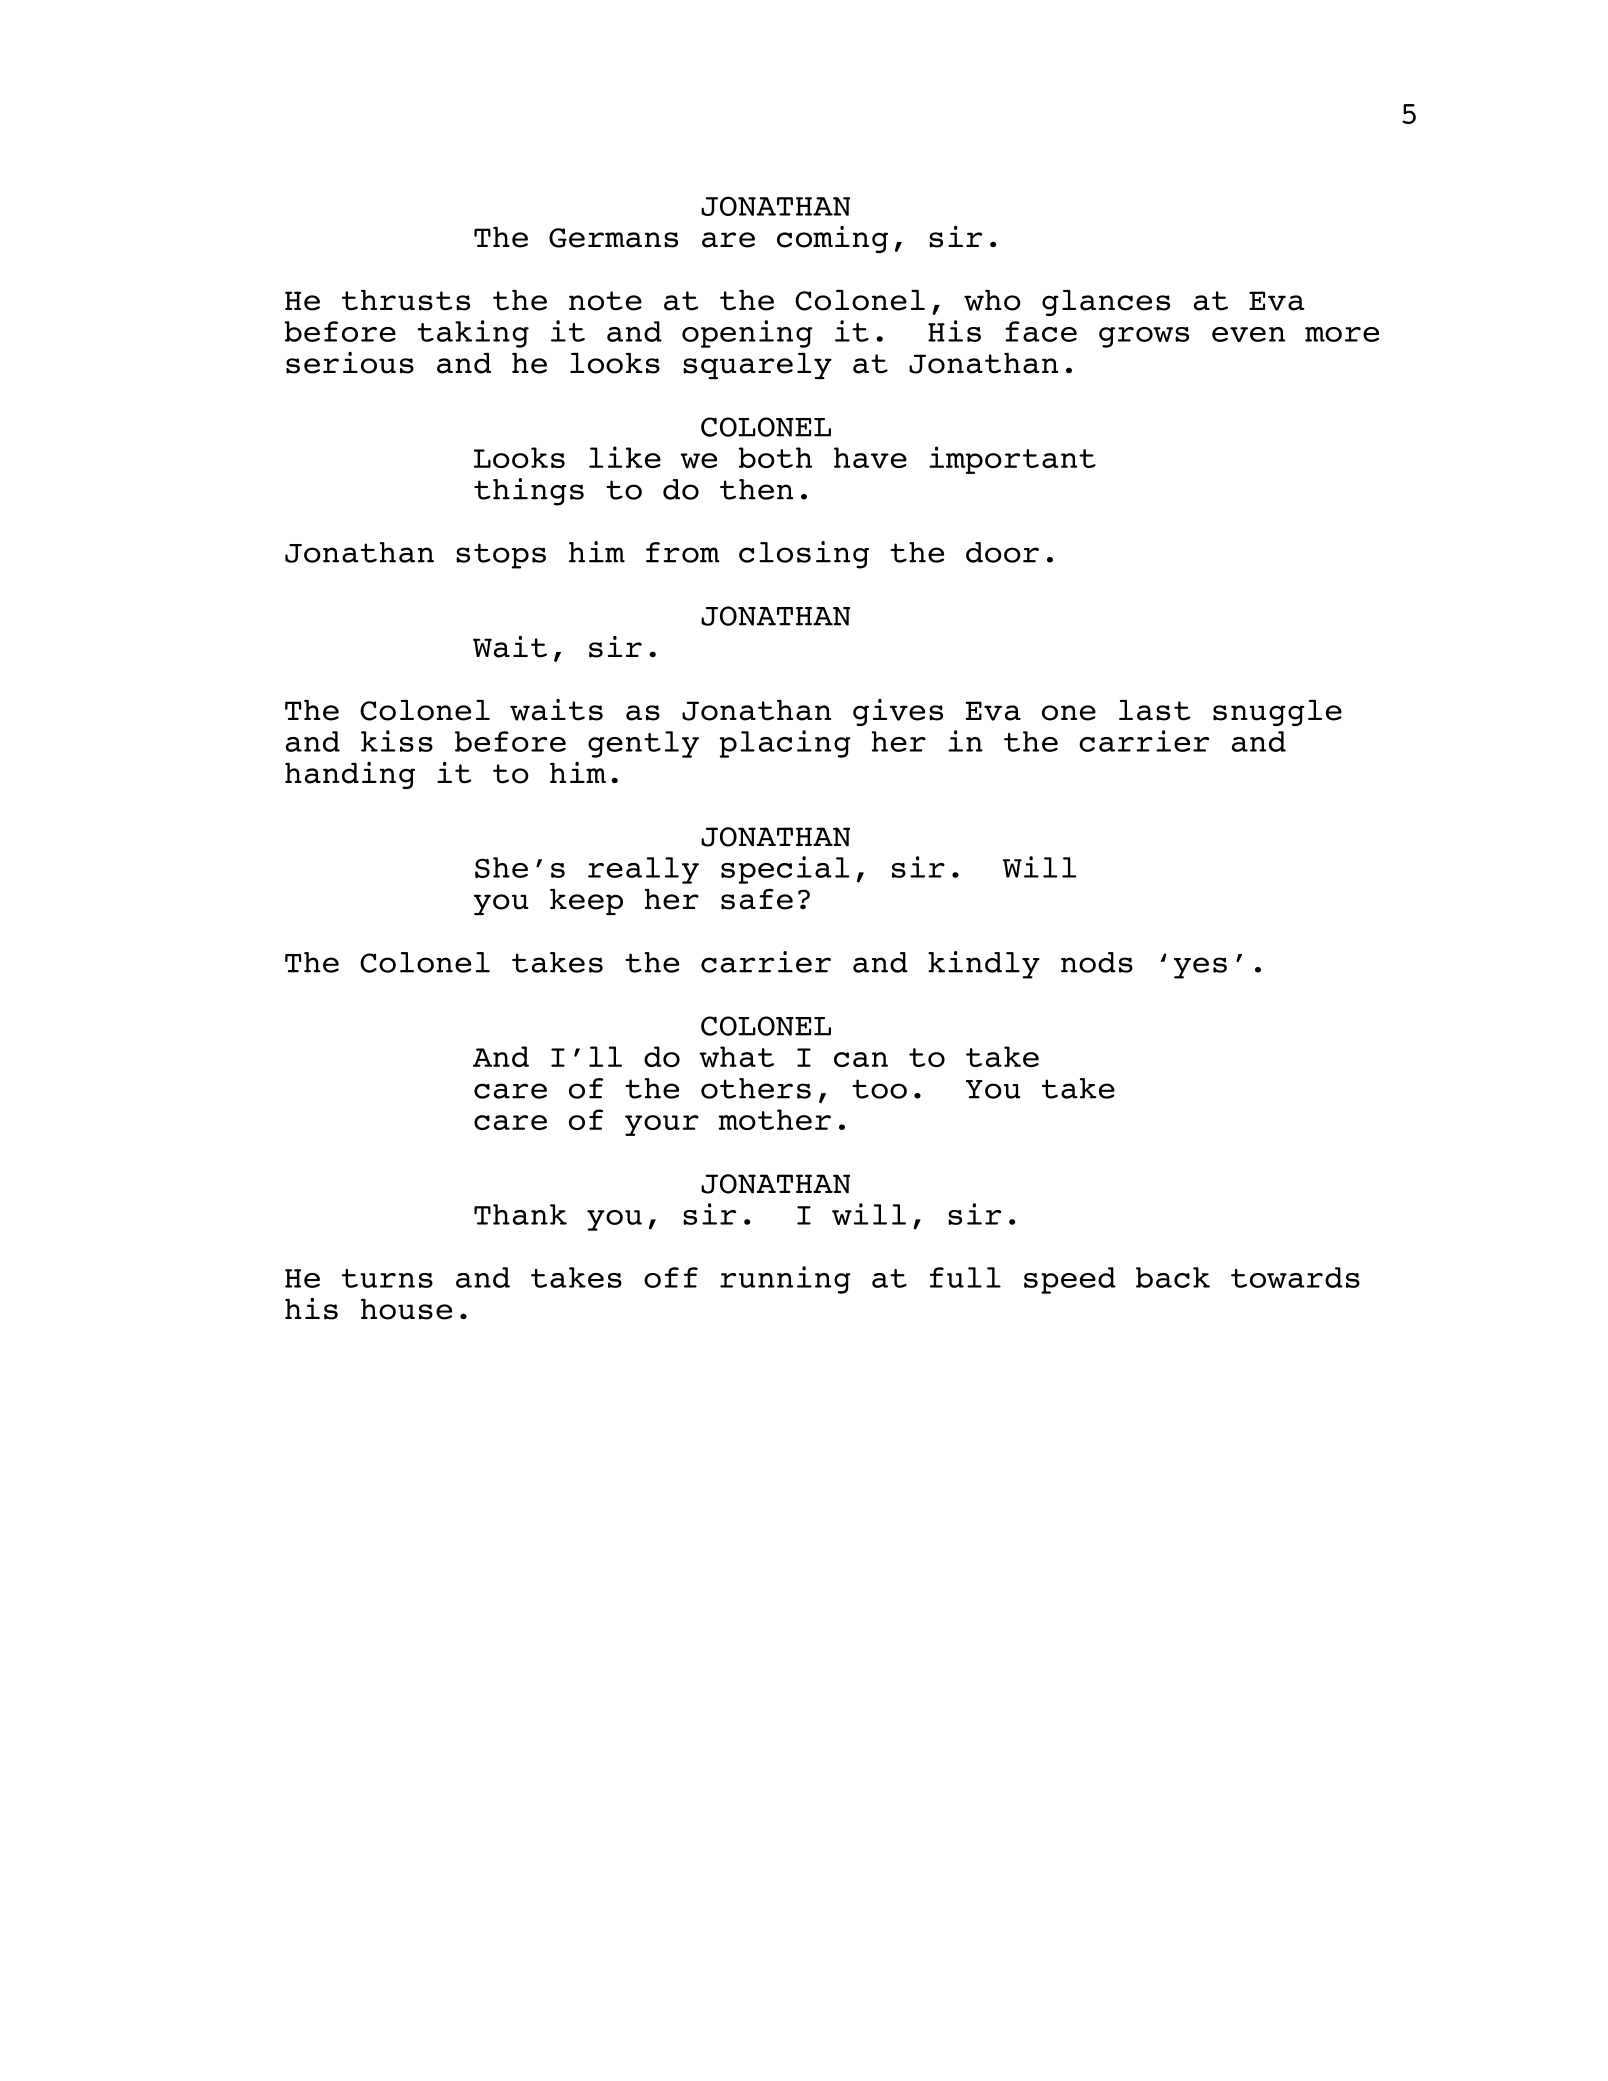 The width and height of the screenshot is (1608, 2081). I want to click on nods, so click(1097, 962).
